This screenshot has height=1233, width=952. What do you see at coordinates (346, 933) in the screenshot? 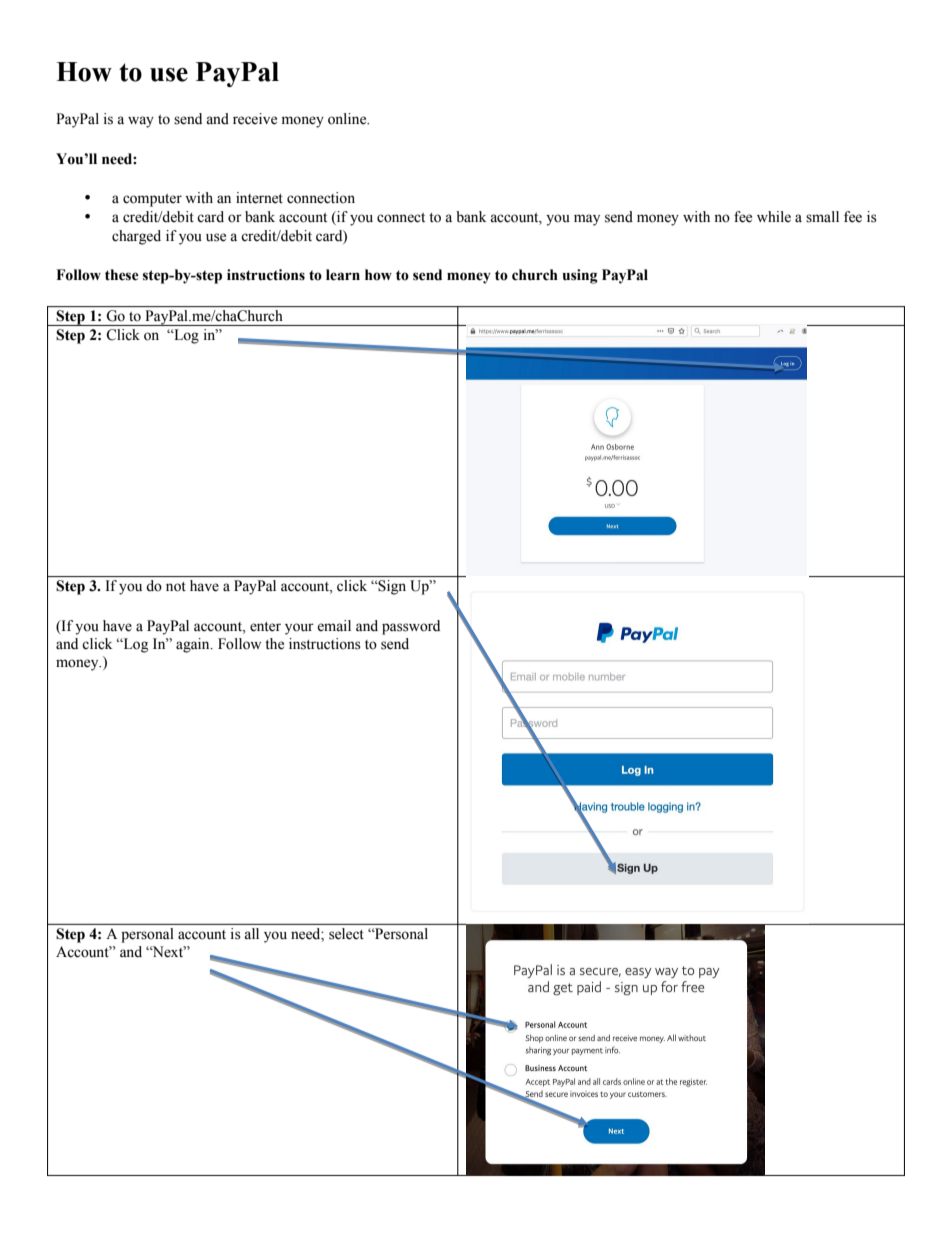
I see `select` at bounding box center [346, 933].
